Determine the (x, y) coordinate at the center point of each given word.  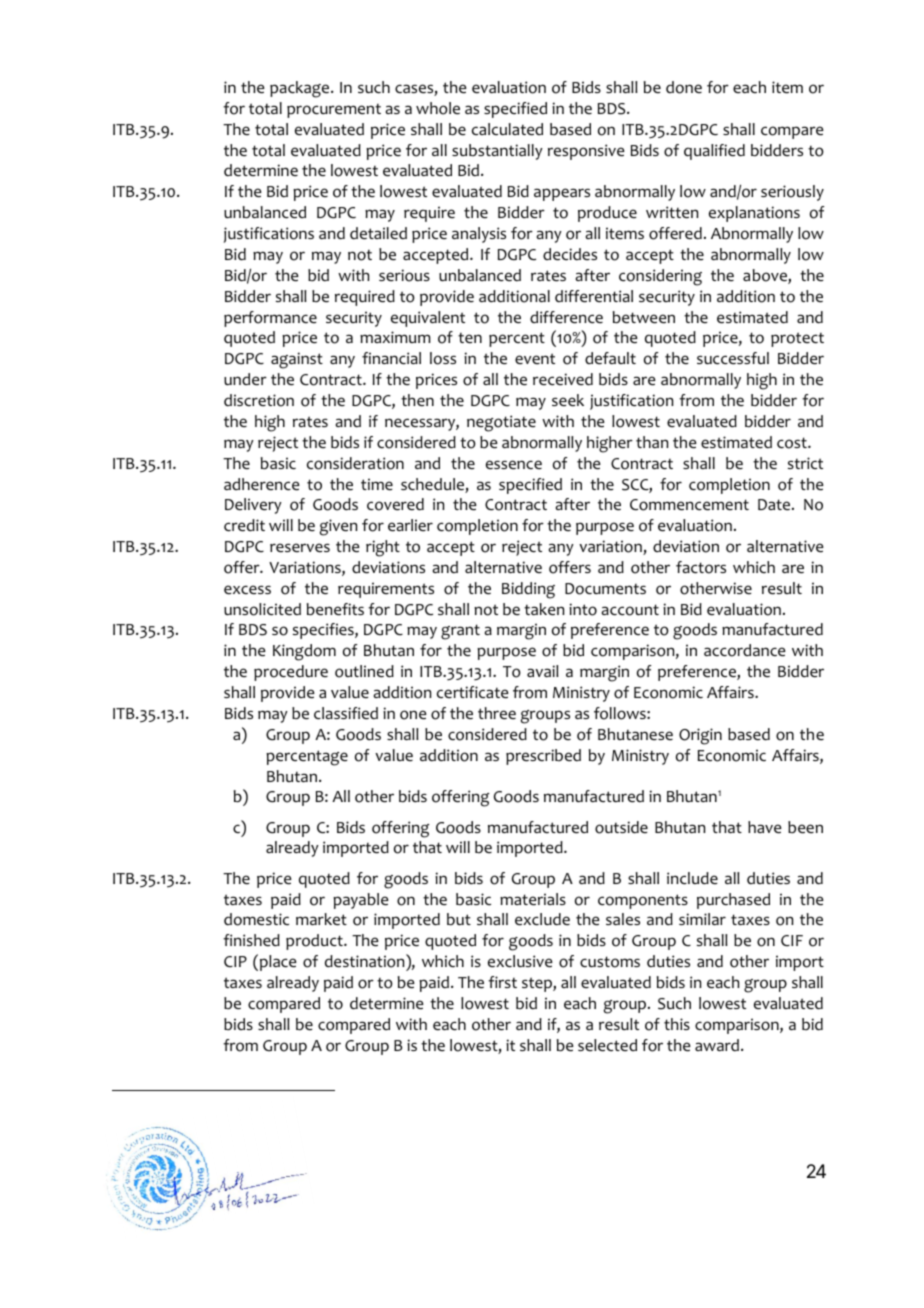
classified (346, 713)
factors (701, 567)
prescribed (543, 757)
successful (733, 358)
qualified (714, 152)
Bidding (528, 590)
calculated (507, 129)
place (278, 963)
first (502, 982)
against (297, 360)
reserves (300, 548)
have (765, 827)
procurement (334, 111)
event (535, 359)
